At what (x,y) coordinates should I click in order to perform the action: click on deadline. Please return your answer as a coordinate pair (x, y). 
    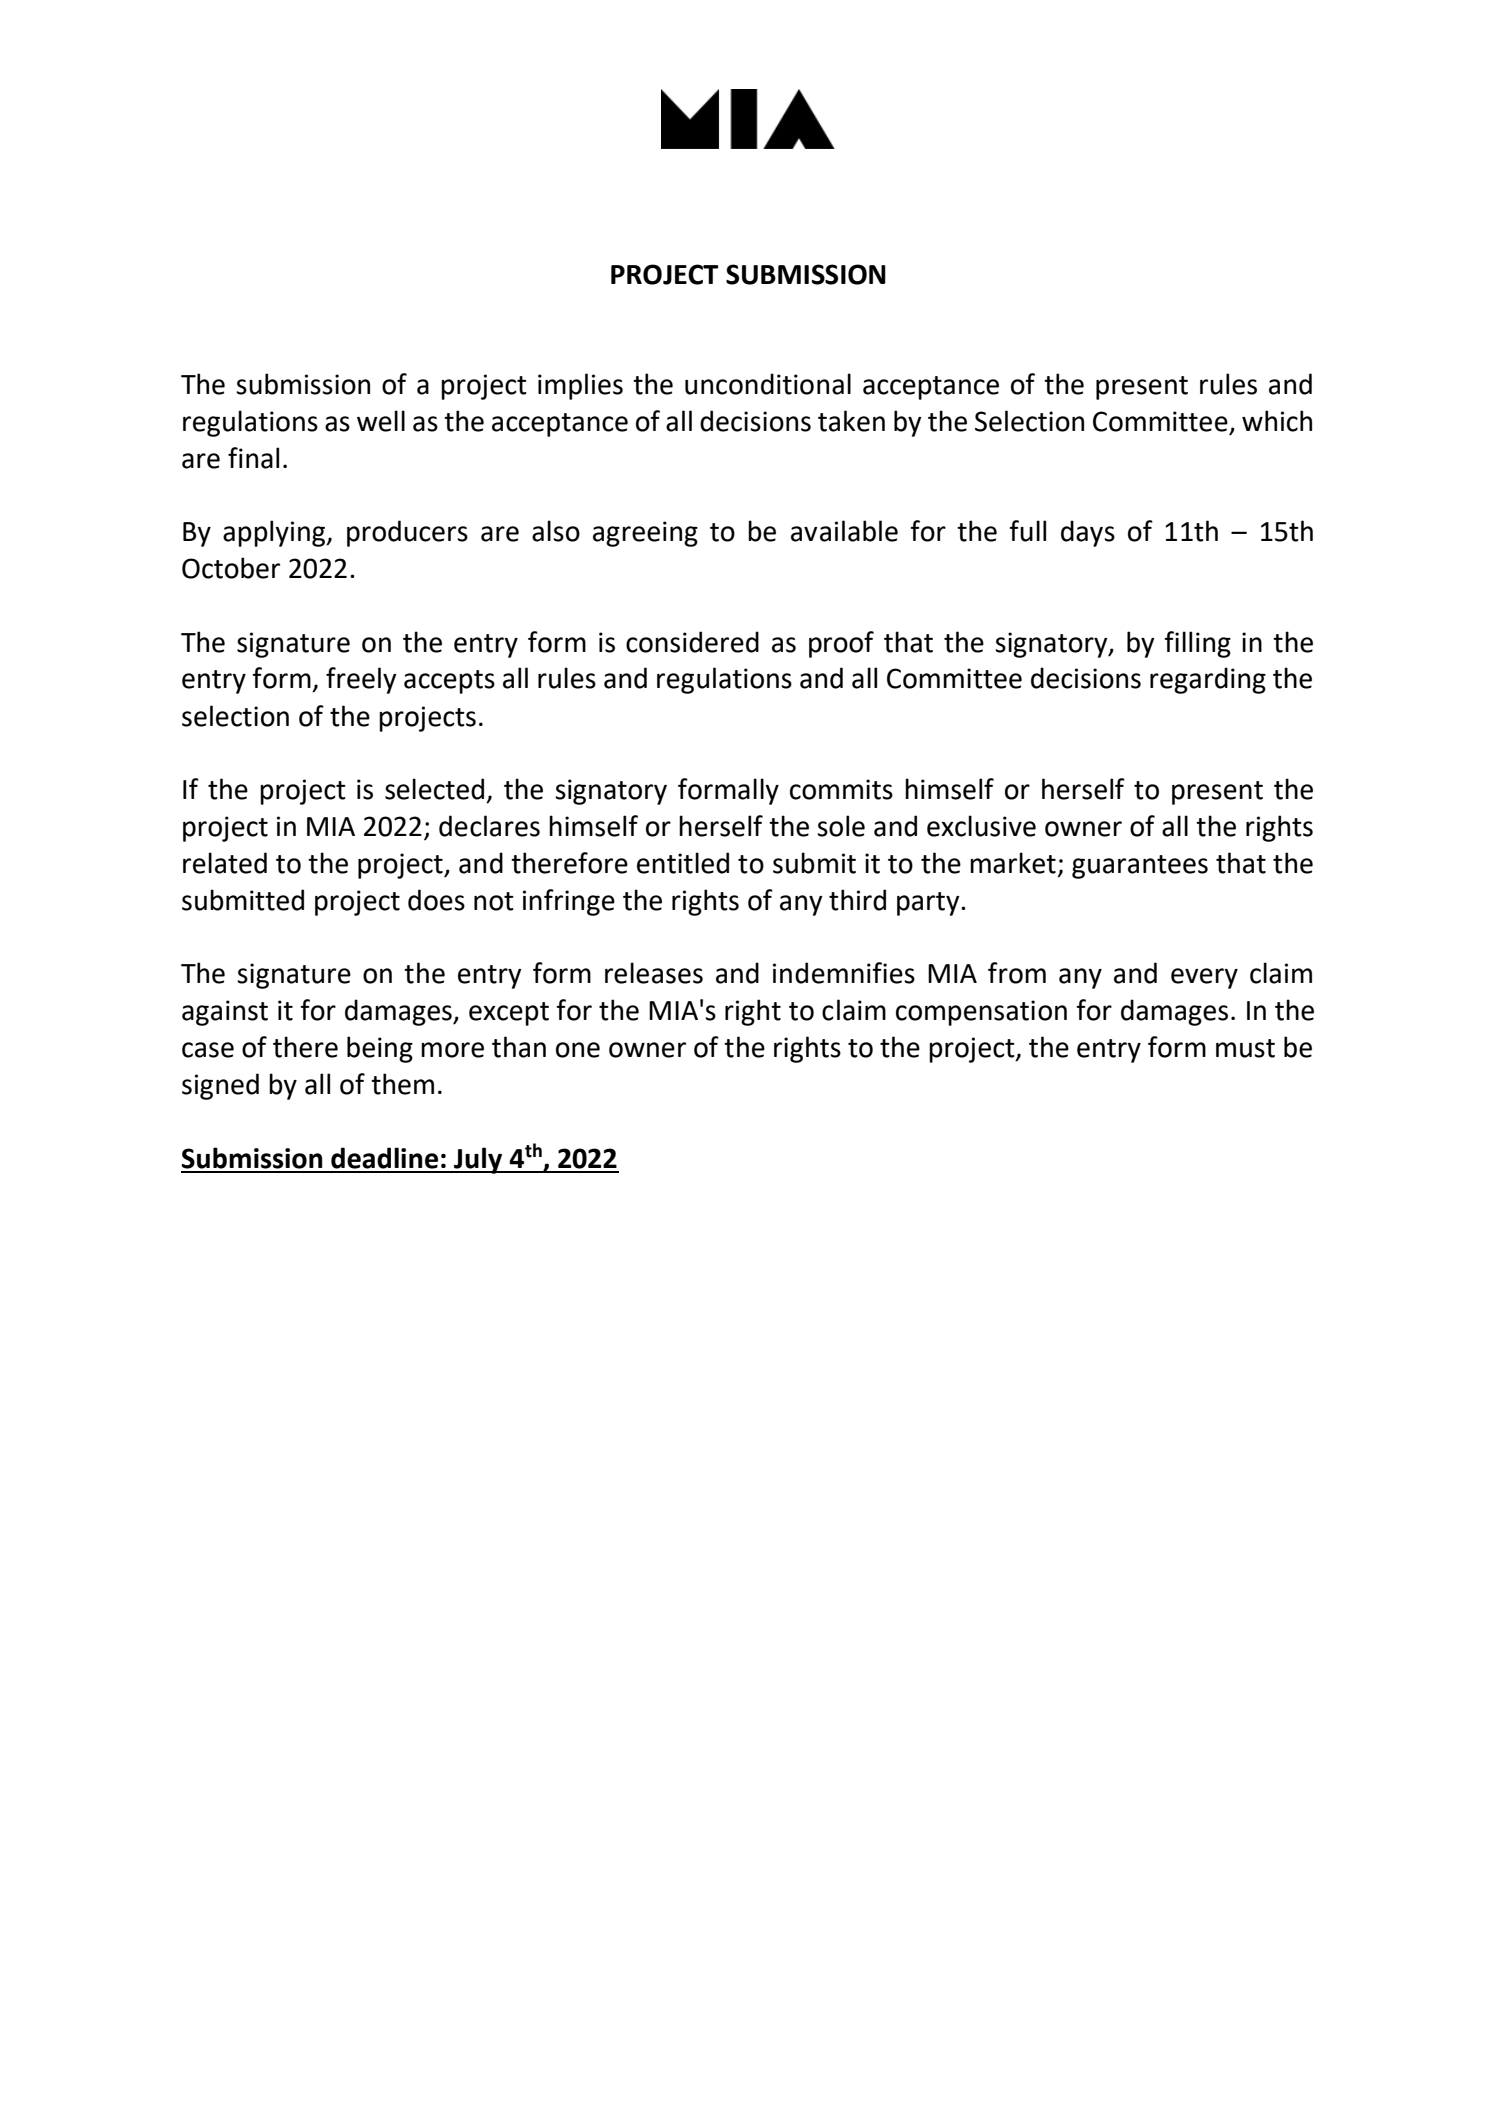
    Looking at the image, I should click on (384, 1158).
